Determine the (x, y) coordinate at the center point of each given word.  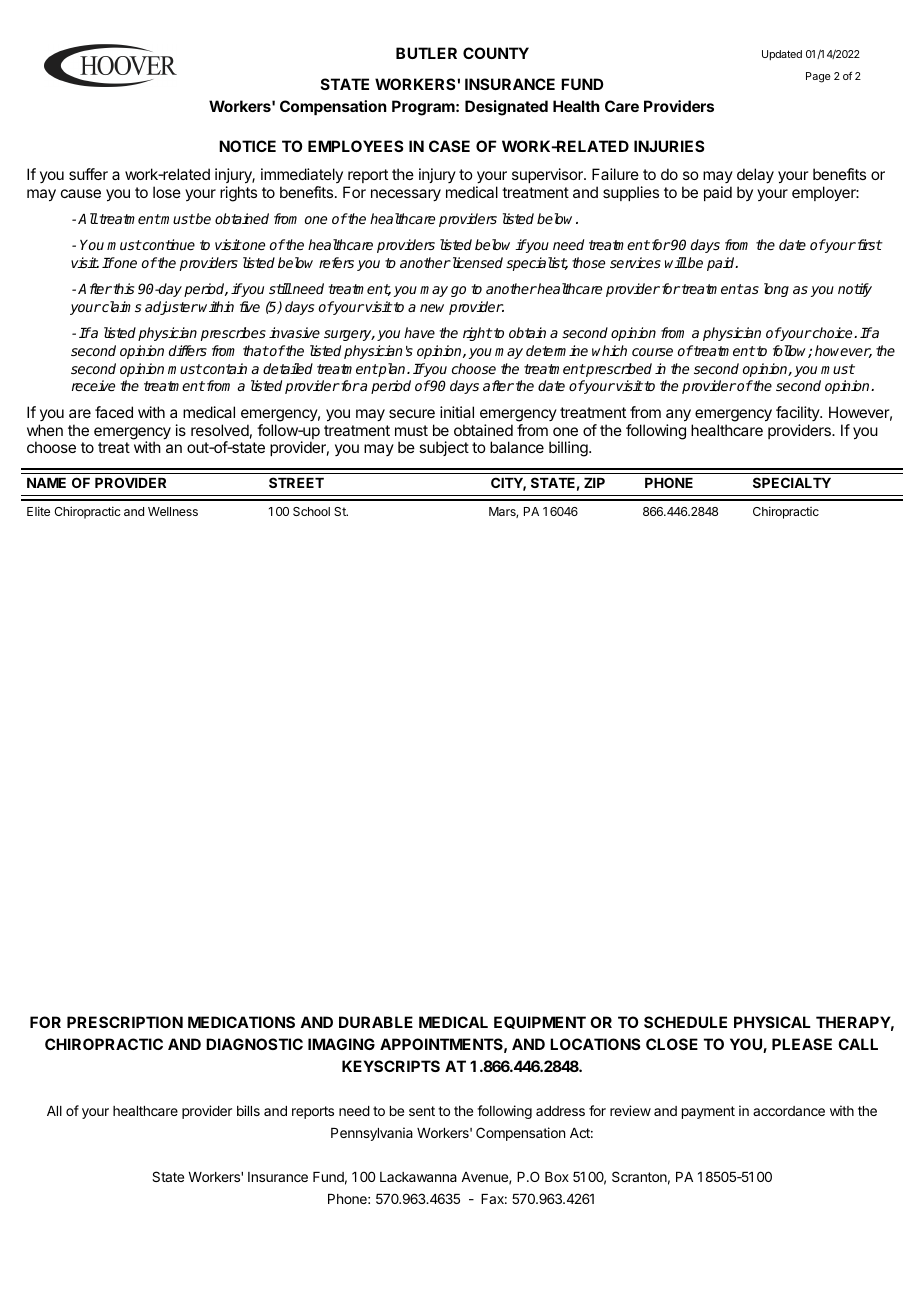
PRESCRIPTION (125, 1022)
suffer (88, 174)
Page (818, 77)
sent (422, 1111)
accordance (789, 1111)
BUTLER (426, 53)
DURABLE (376, 1022)
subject (444, 448)
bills (248, 1110)
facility (798, 413)
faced (114, 412)
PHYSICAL (772, 1022)
